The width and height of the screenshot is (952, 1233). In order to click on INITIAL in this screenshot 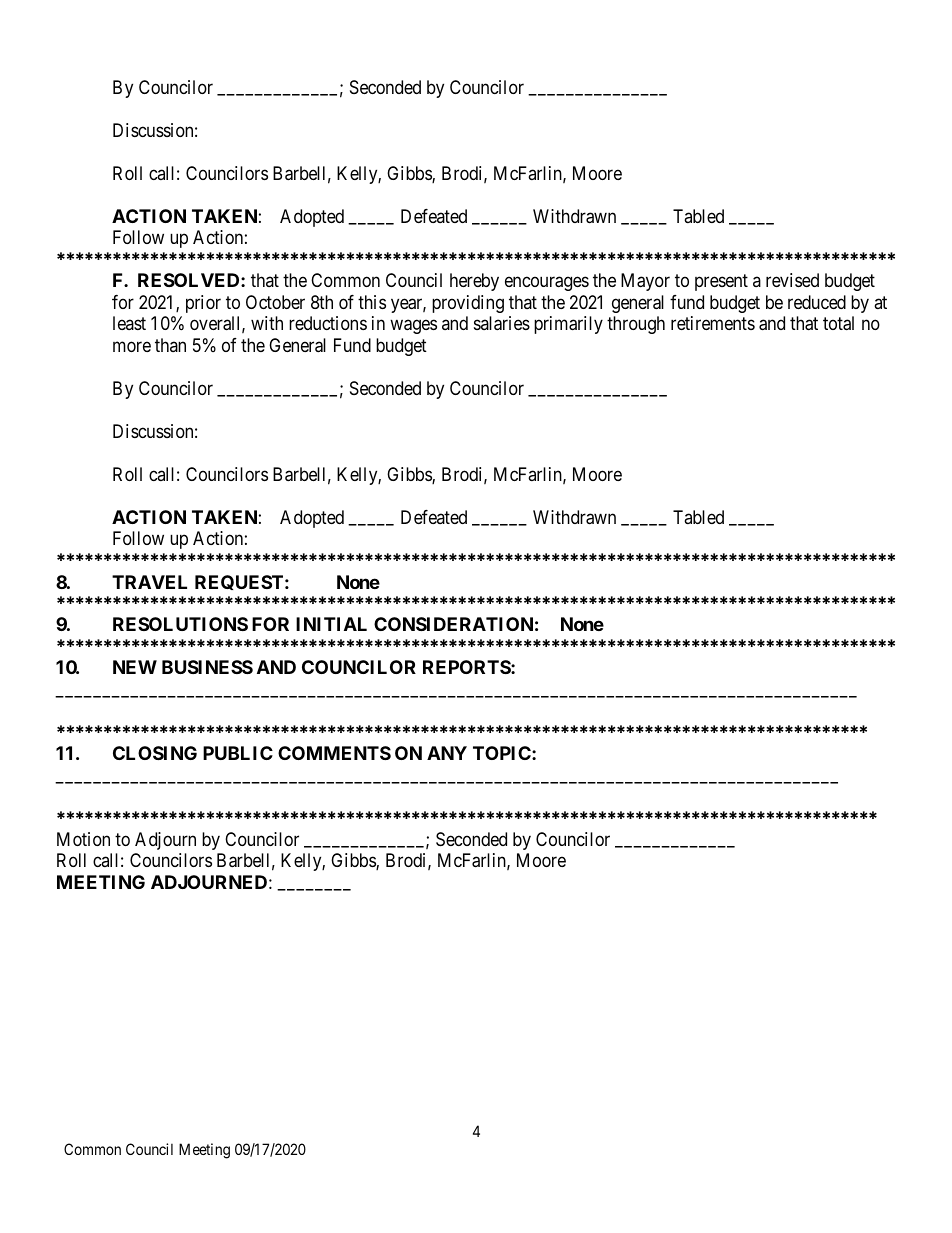, I will do `click(331, 624)`.
